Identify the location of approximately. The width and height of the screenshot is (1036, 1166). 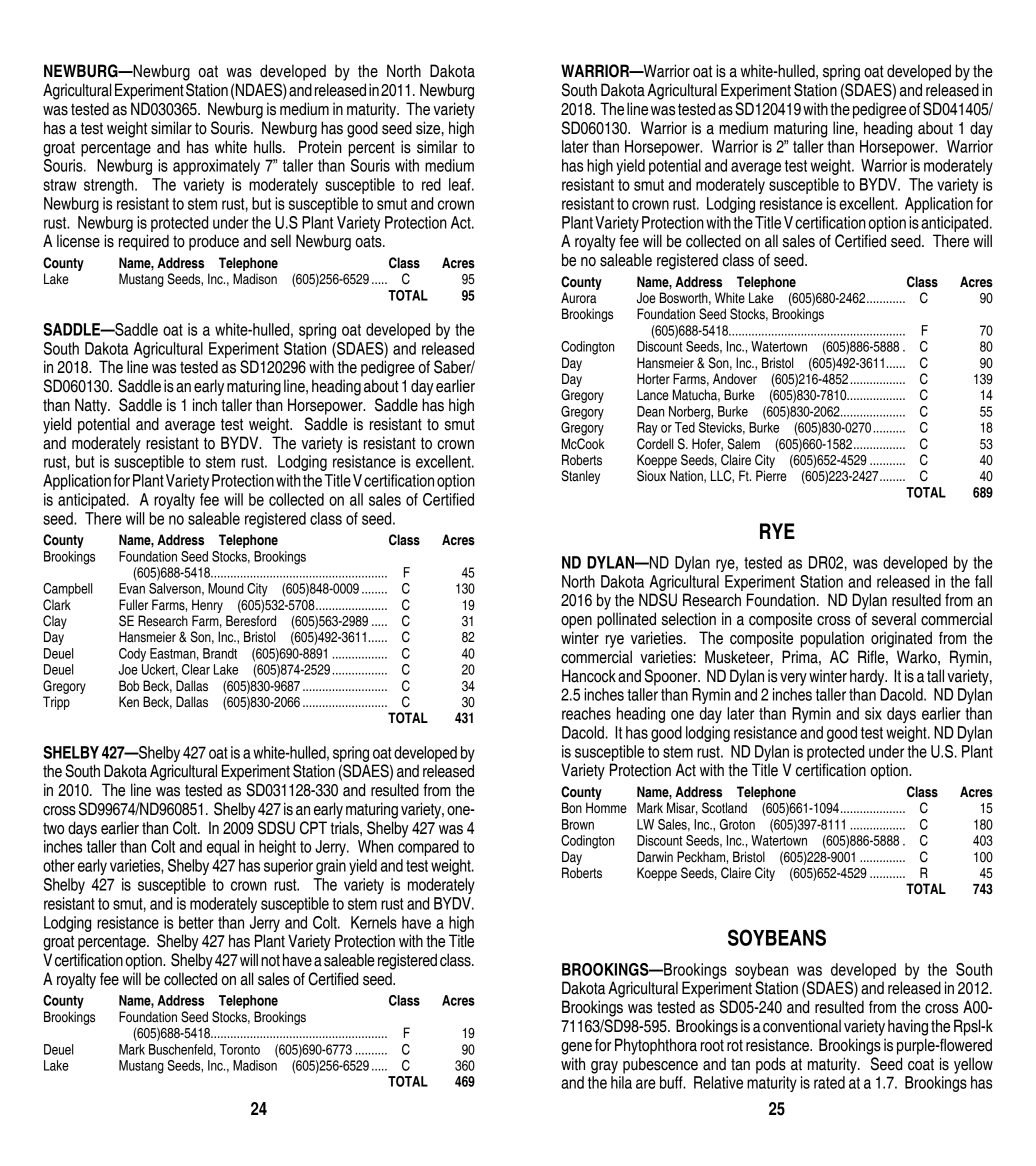
(216, 167).
